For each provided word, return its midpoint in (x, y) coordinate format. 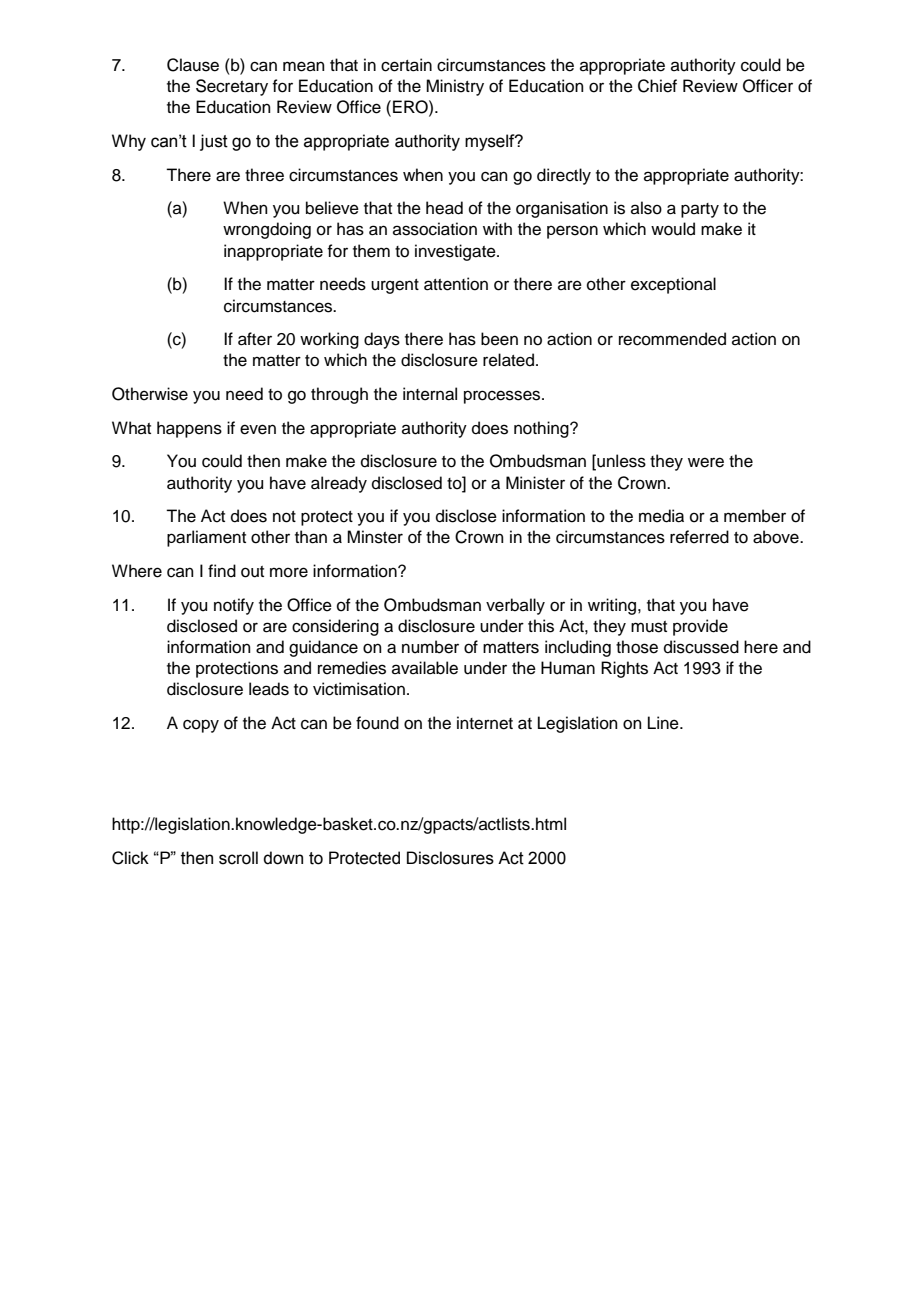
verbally (515, 606)
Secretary (232, 87)
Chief (657, 86)
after (255, 339)
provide (700, 627)
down (283, 858)
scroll (238, 858)
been (499, 339)
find (222, 571)
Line (664, 723)
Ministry (455, 87)
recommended (672, 339)
